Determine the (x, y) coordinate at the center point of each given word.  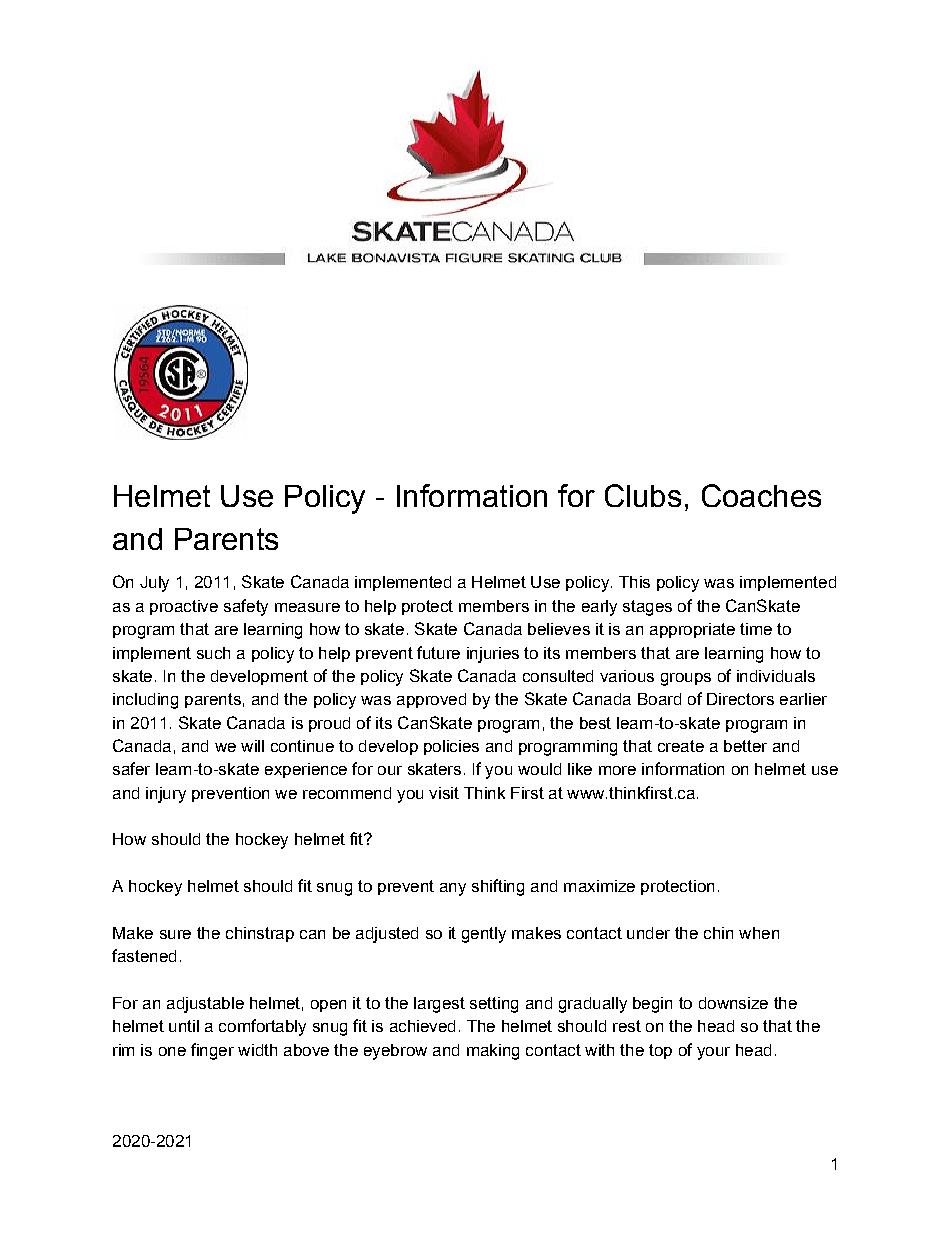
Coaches (761, 495)
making (493, 1052)
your (713, 1053)
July (154, 584)
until (184, 1026)
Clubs (643, 495)
